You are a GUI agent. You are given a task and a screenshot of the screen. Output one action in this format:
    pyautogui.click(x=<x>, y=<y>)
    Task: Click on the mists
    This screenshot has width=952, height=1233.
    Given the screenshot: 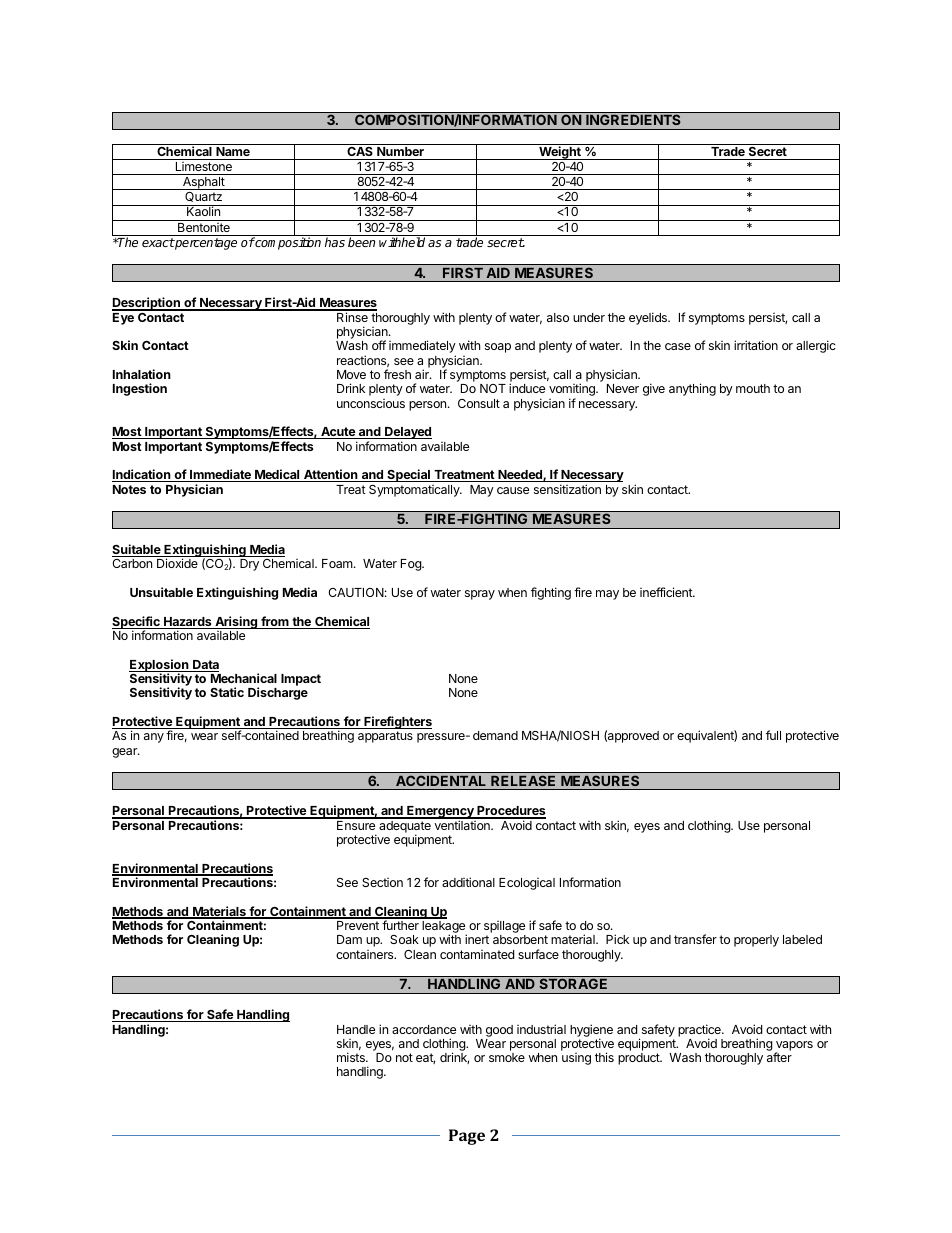 What is the action you would take?
    pyautogui.click(x=352, y=1057)
